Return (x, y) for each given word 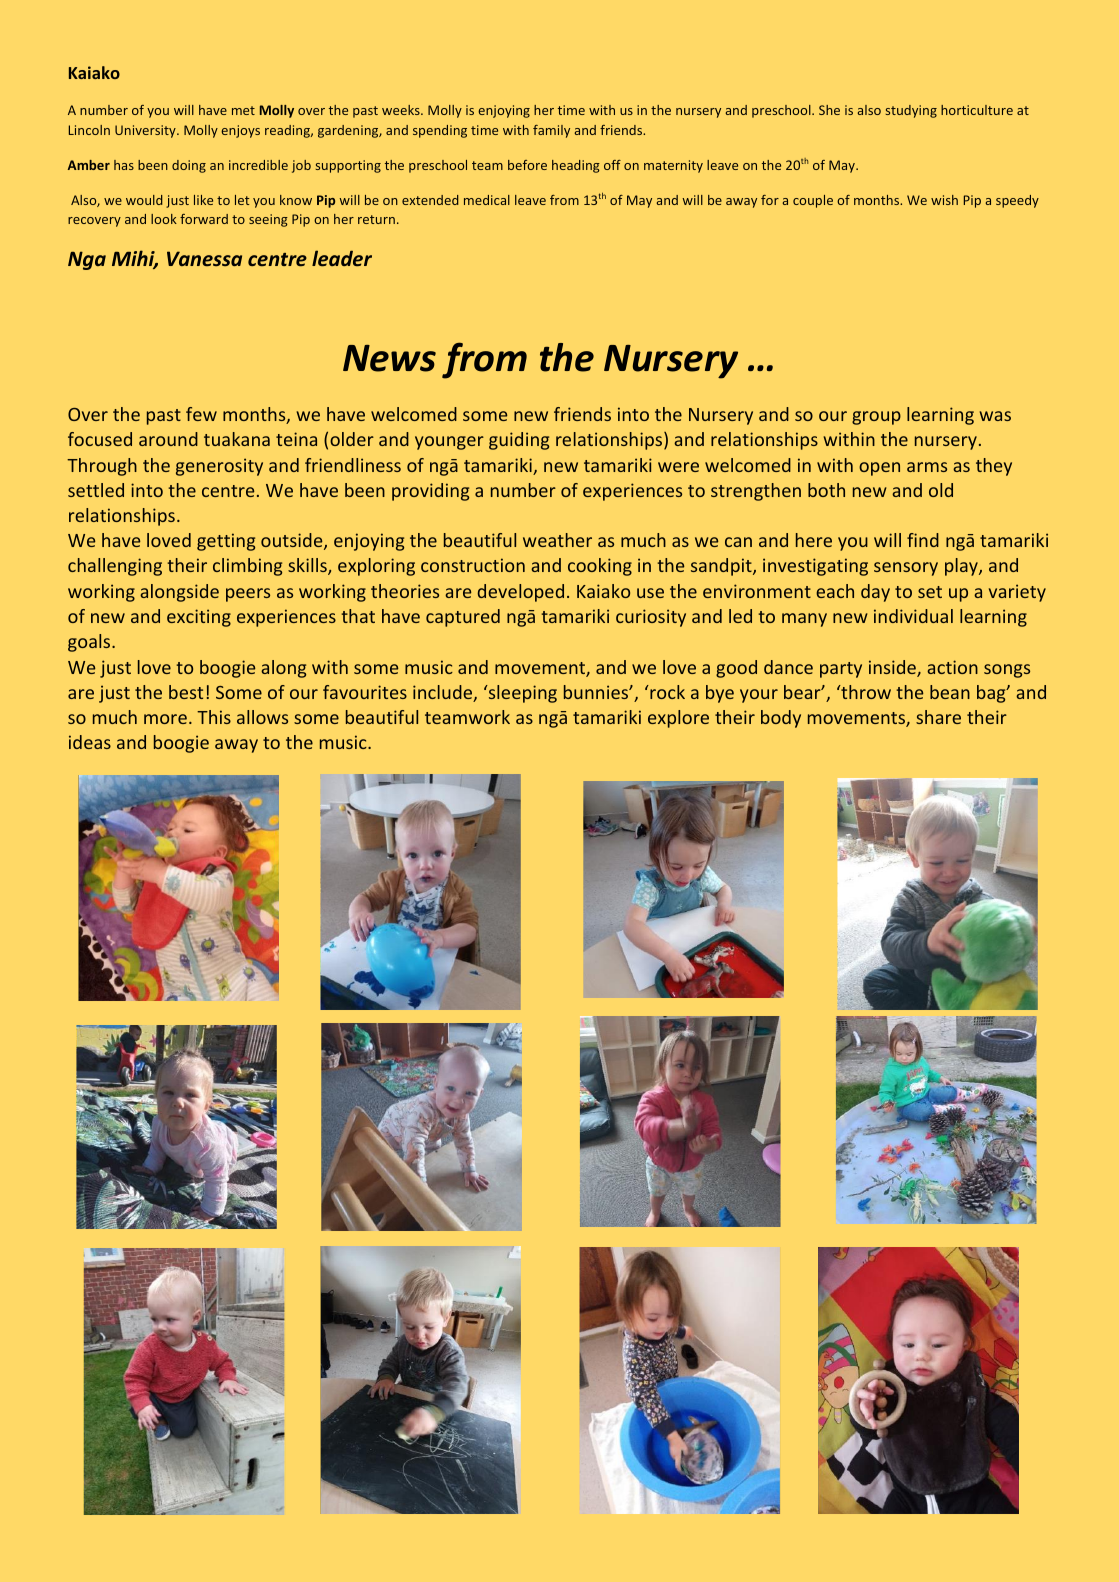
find (923, 540)
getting (226, 542)
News (389, 358)
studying (911, 111)
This (214, 717)
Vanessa (204, 258)
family (551, 131)
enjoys (240, 131)
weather (557, 540)
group (876, 418)
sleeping (521, 694)
